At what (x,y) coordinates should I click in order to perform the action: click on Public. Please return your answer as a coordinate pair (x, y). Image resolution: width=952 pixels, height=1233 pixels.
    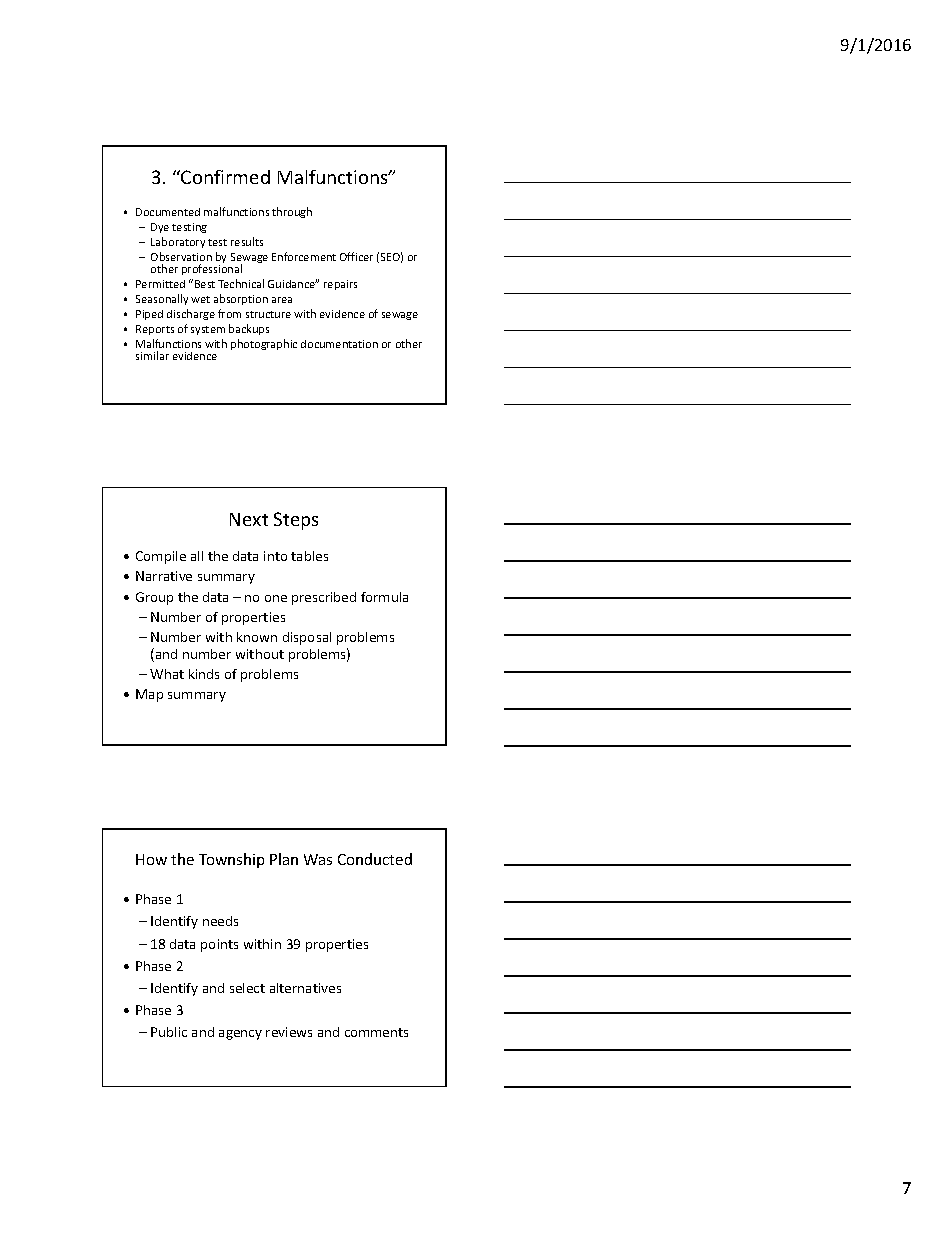
    Looking at the image, I should click on (169, 1032).
